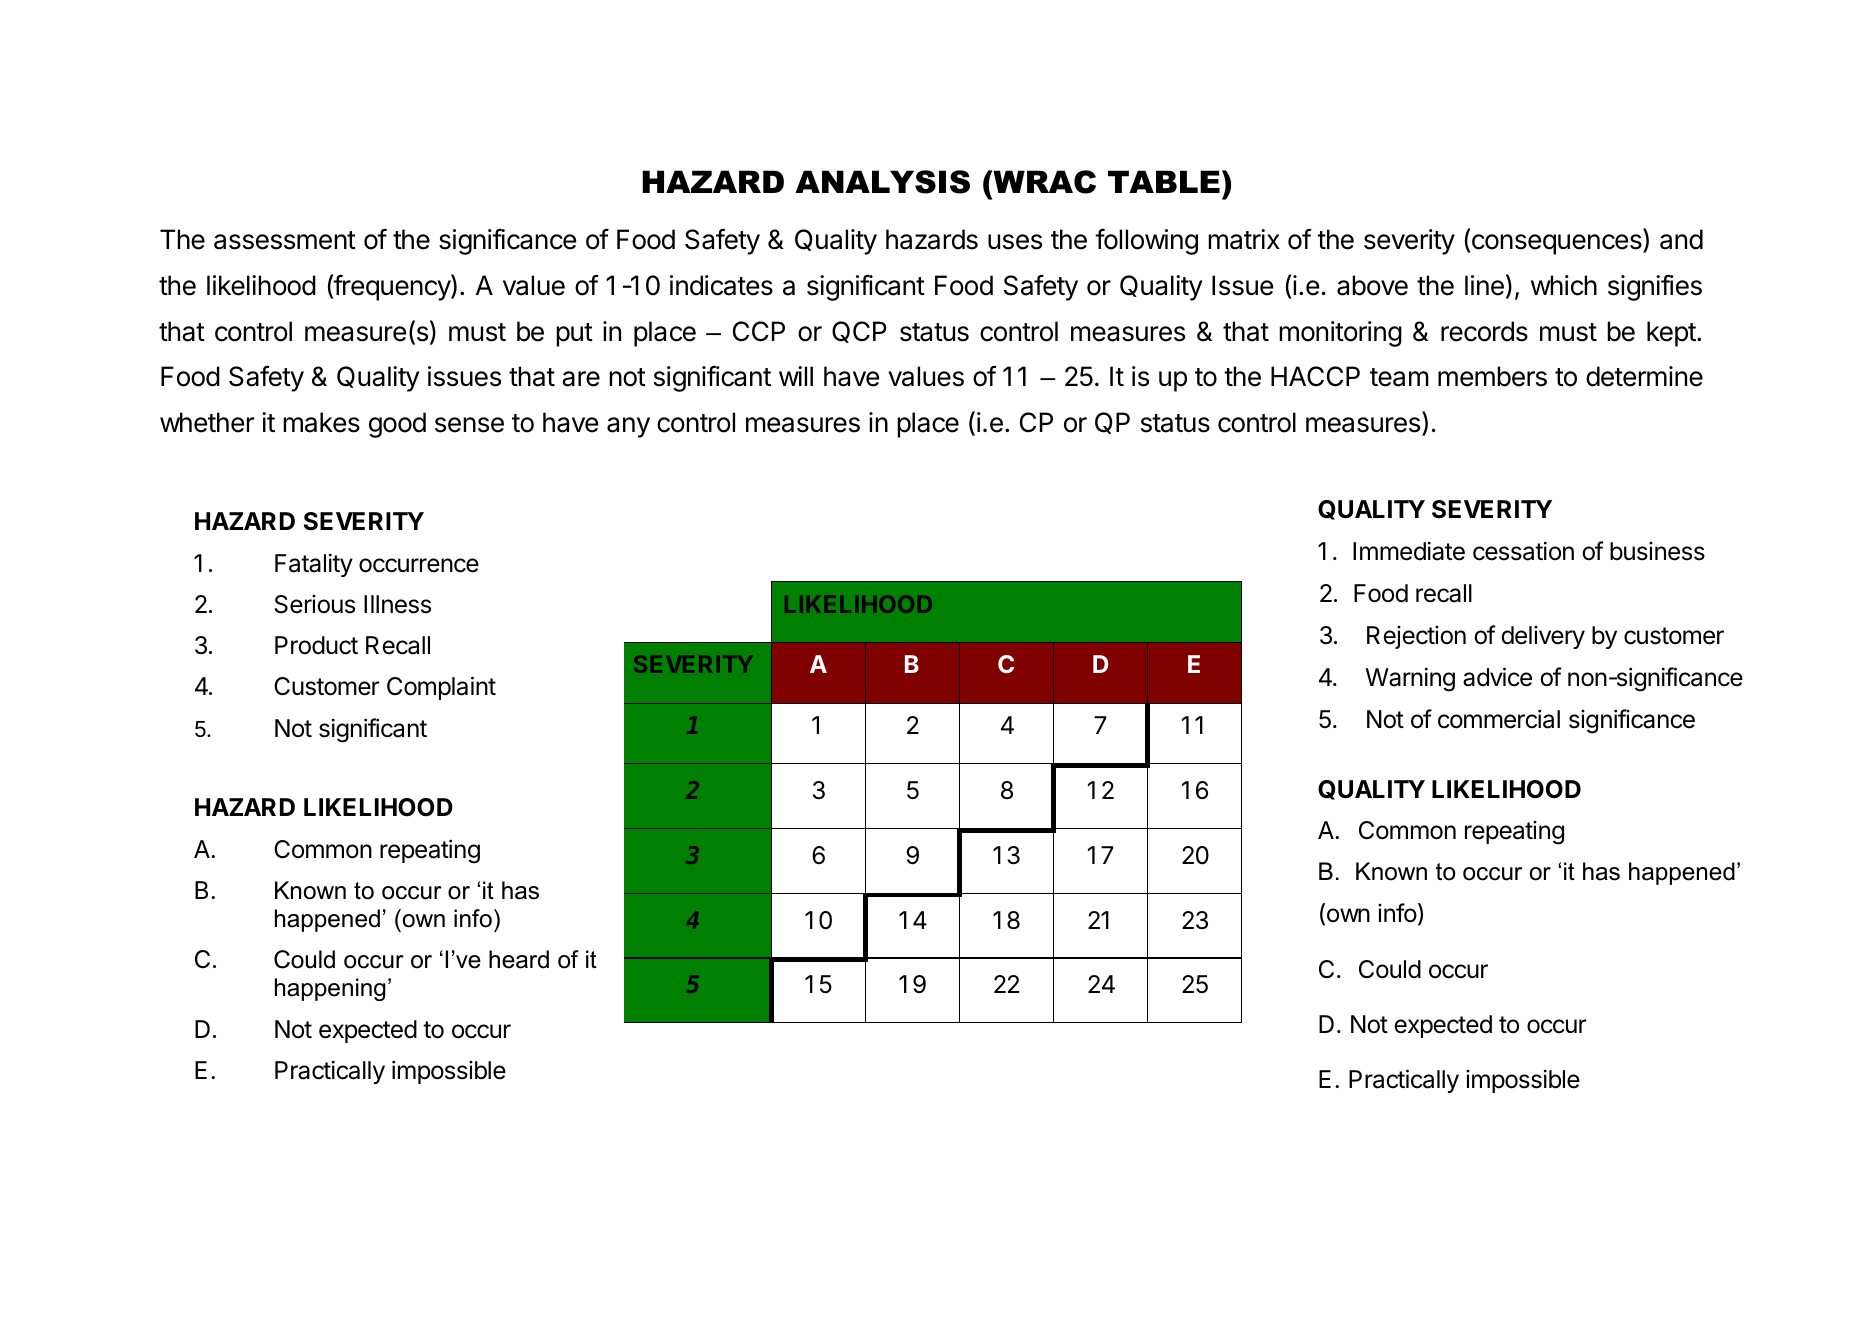  I want to click on Warning, so click(1410, 679).
